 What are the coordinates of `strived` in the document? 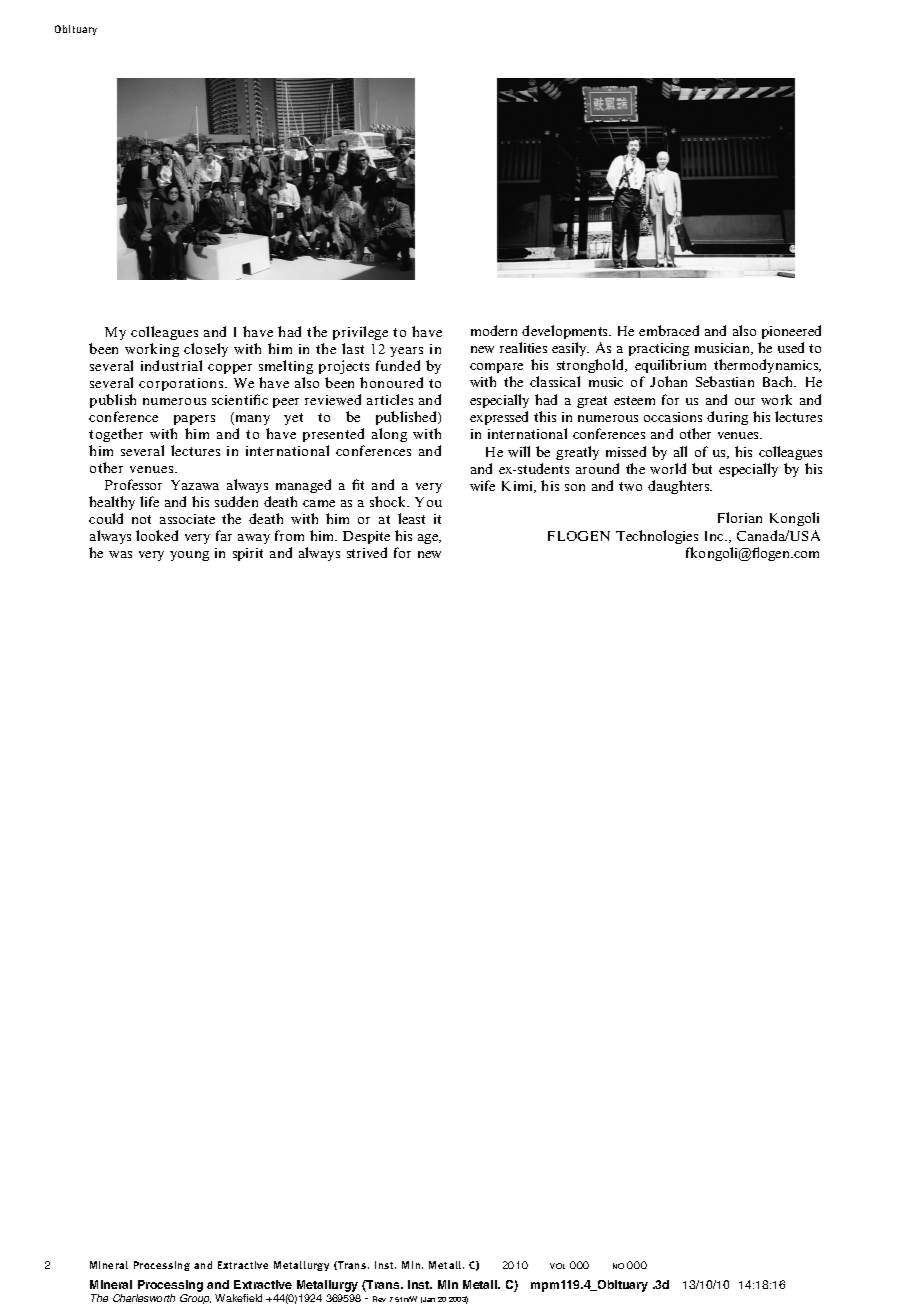 It's located at (367, 552).
